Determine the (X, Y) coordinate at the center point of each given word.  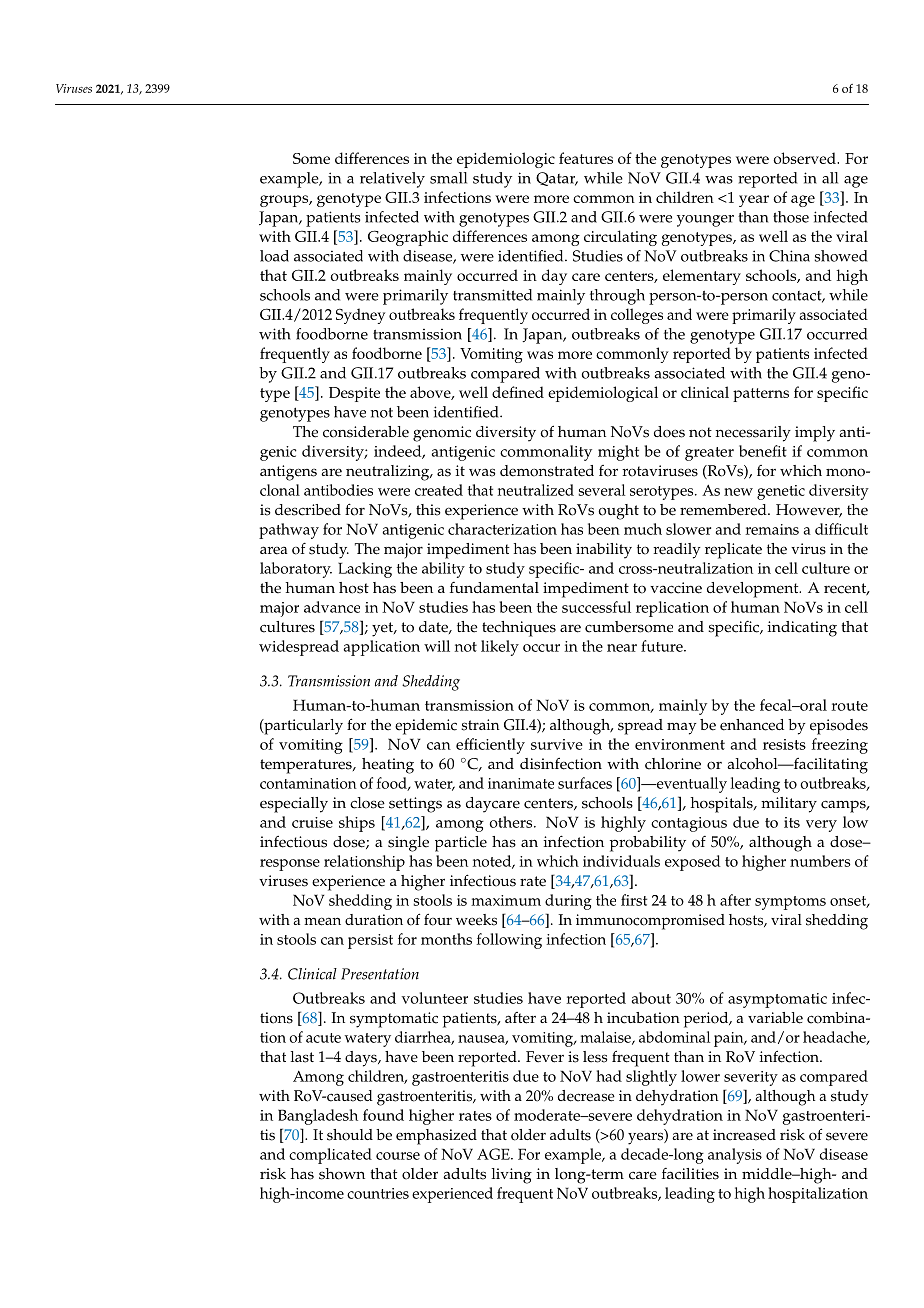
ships (357, 824)
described (308, 510)
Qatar (557, 179)
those (791, 217)
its (792, 822)
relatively (392, 180)
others (512, 822)
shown (342, 1174)
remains (772, 529)
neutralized (535, 490)
